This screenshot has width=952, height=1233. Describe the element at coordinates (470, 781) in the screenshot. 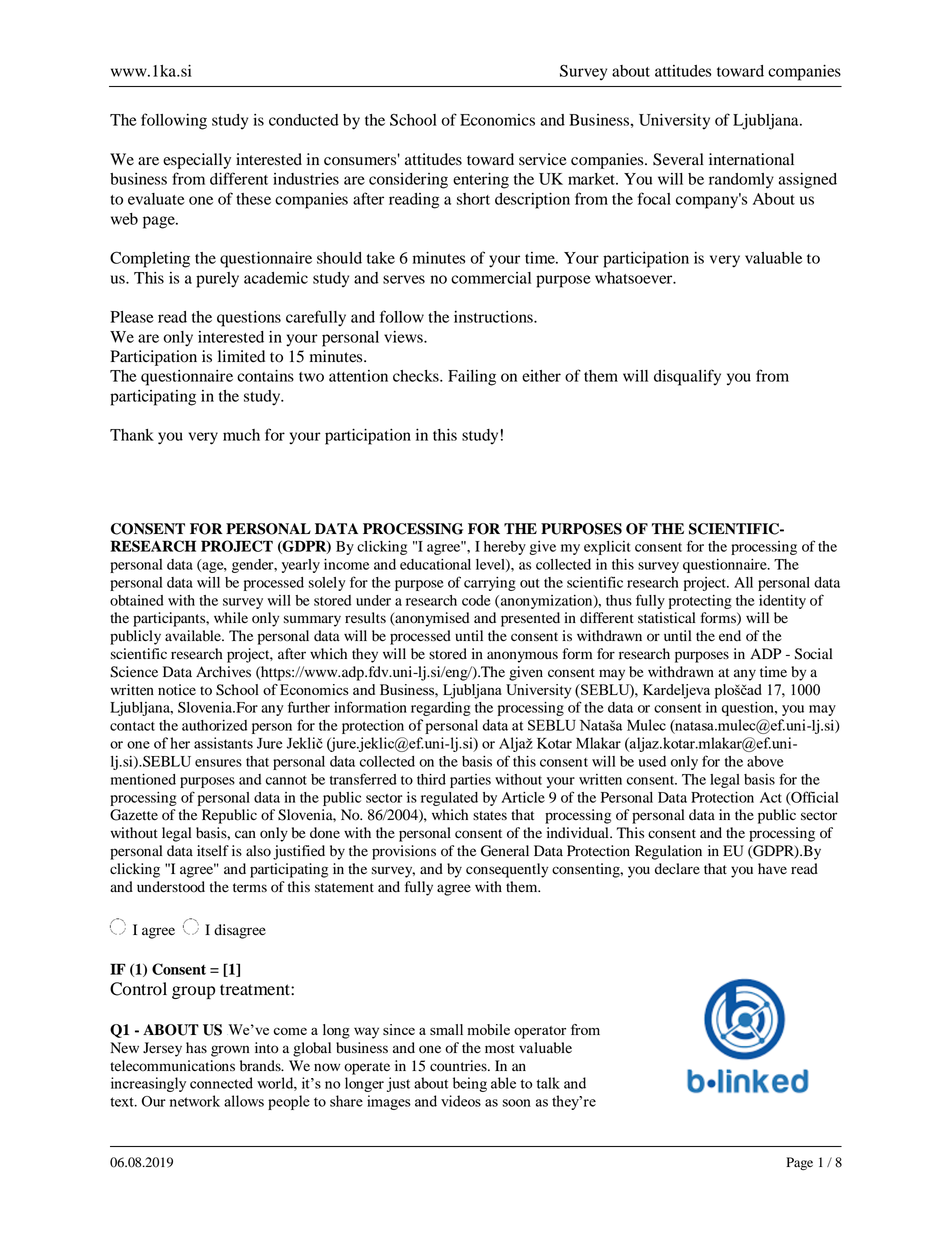

I see `parties` at that location.
